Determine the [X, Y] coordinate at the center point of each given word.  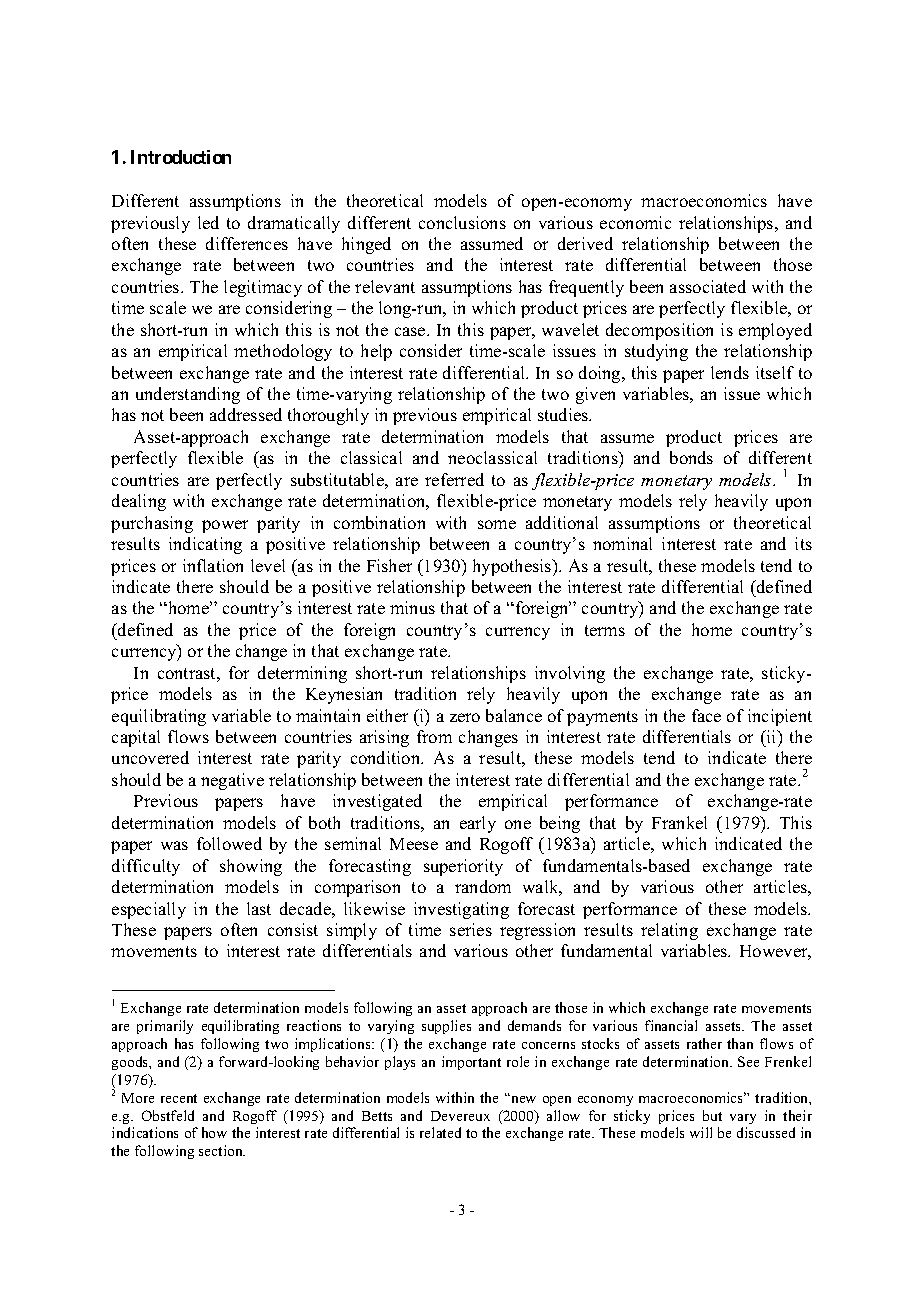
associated [708, 286]
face [706, 715]
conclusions [462, 222]
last [259, 908]
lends [730, 372]
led [208, 222]
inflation [213, 565]
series [471, 929]
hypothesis [513, 567]
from [434, 736]
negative [232, 781]
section [222, 1150]
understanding [188, 395]
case [411, 331]
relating [669, 931]
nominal [622, 543]
